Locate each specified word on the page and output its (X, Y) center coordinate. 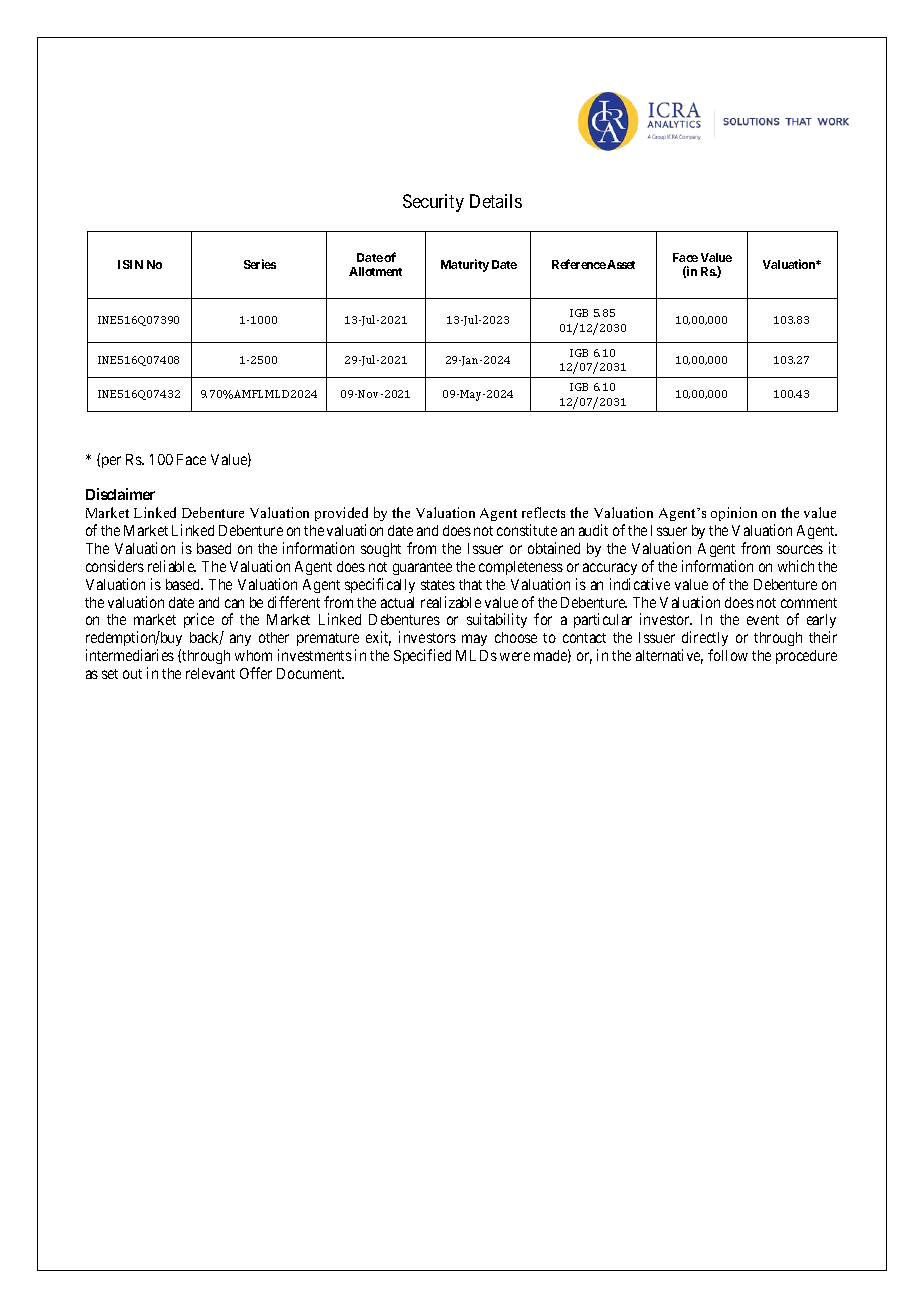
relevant (210, 673)
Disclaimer (120, 494)
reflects (543, 512)
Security (433, 203)
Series (260, 264)
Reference (579, 264)
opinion (734, 514)
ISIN (130, 264)
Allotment (375, 271)
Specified (422, 656)
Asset (621, 264)
